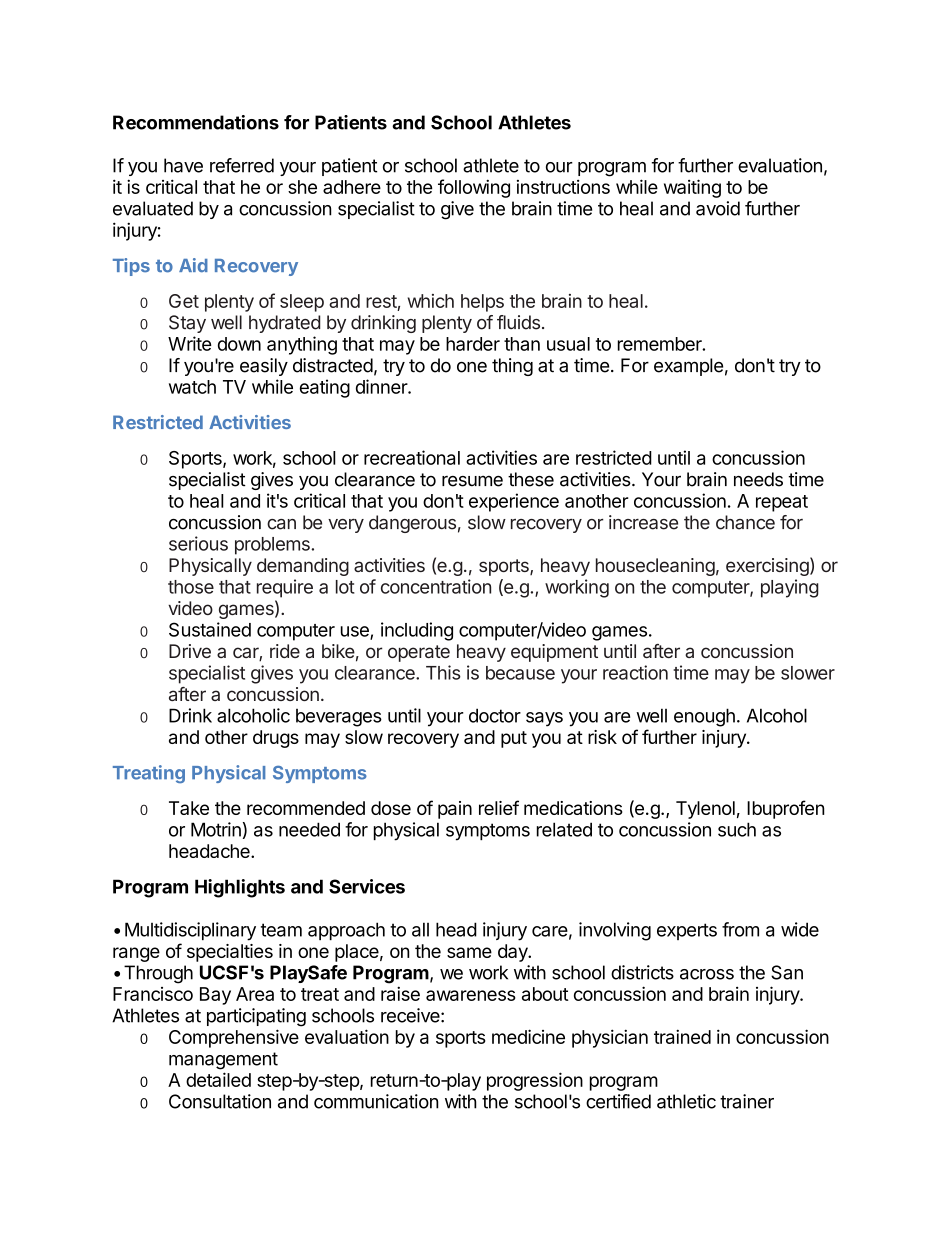  I want to click on have, so click(183, 165).
